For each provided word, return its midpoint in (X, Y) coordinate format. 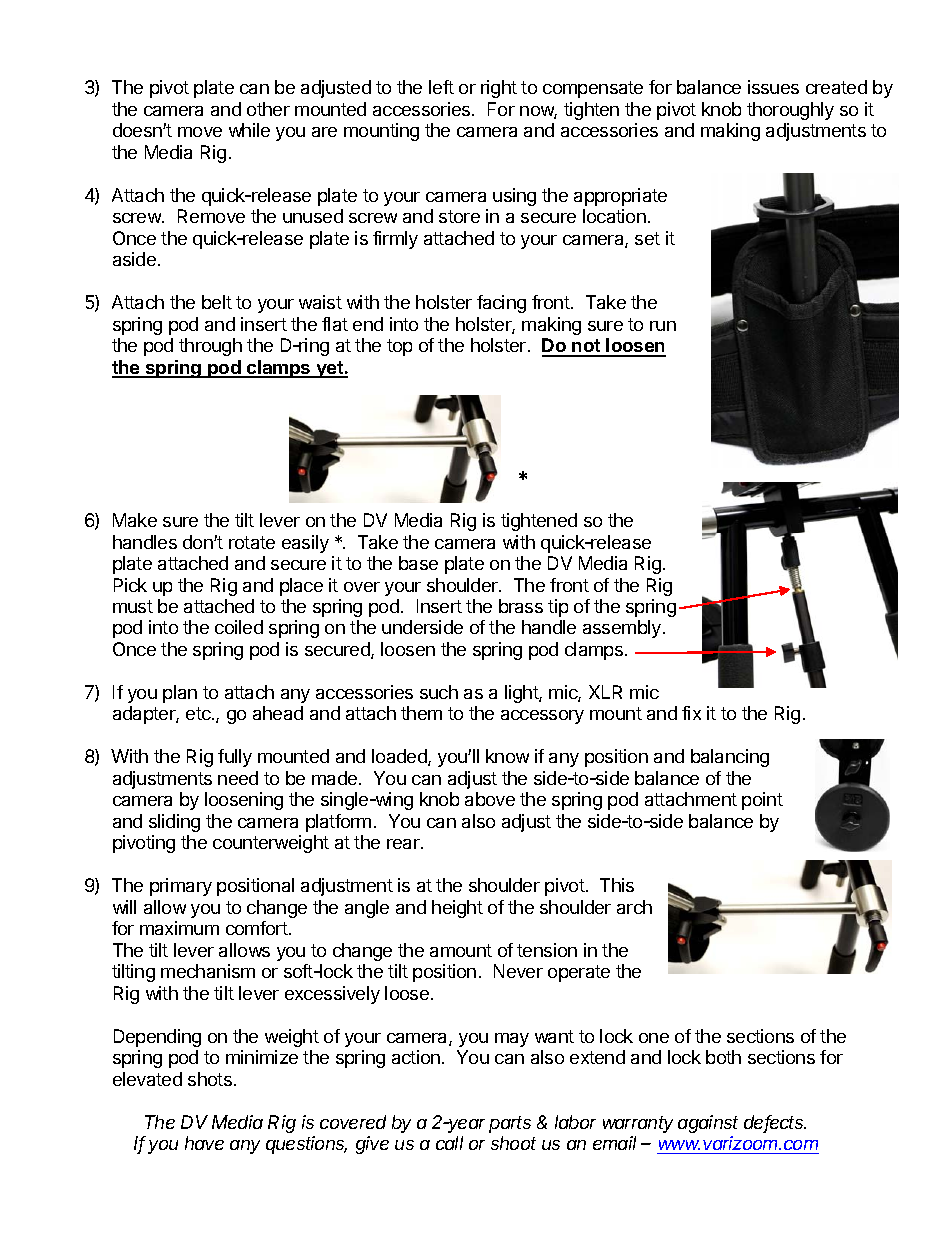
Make (135, 520)
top (399, 347)
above (490, 799)
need (238, 778)
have (204, 1143)
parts (510, 1124)
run (663, 326)
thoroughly (790, 111)
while (249, 130)
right (499, 89)
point (762, 801)
